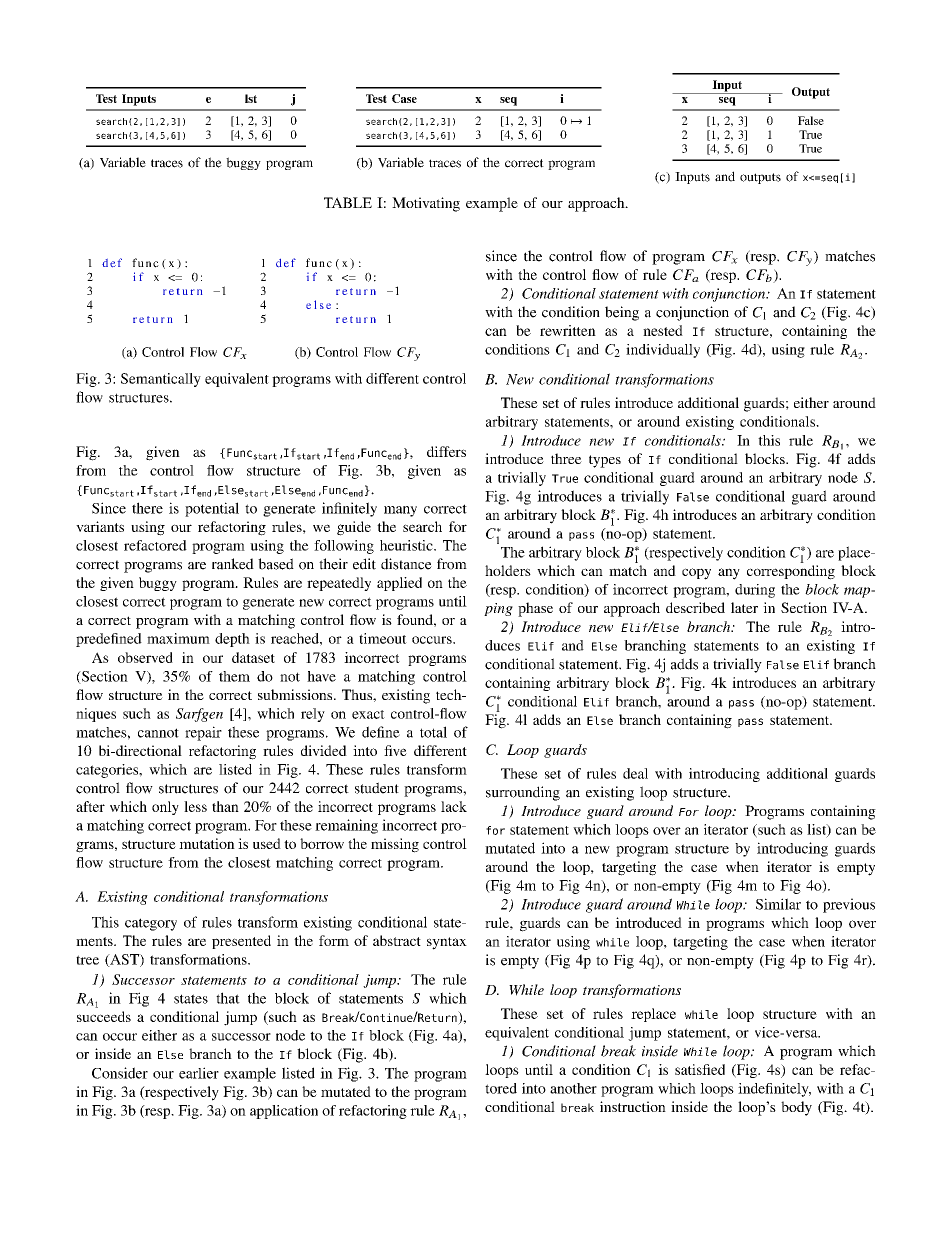 The height and width of the screenshot is (1233, 952). What do you see at coordinates (796, 1108) in the screenshot?
I see `body` at bounding box center [796, 1108].
